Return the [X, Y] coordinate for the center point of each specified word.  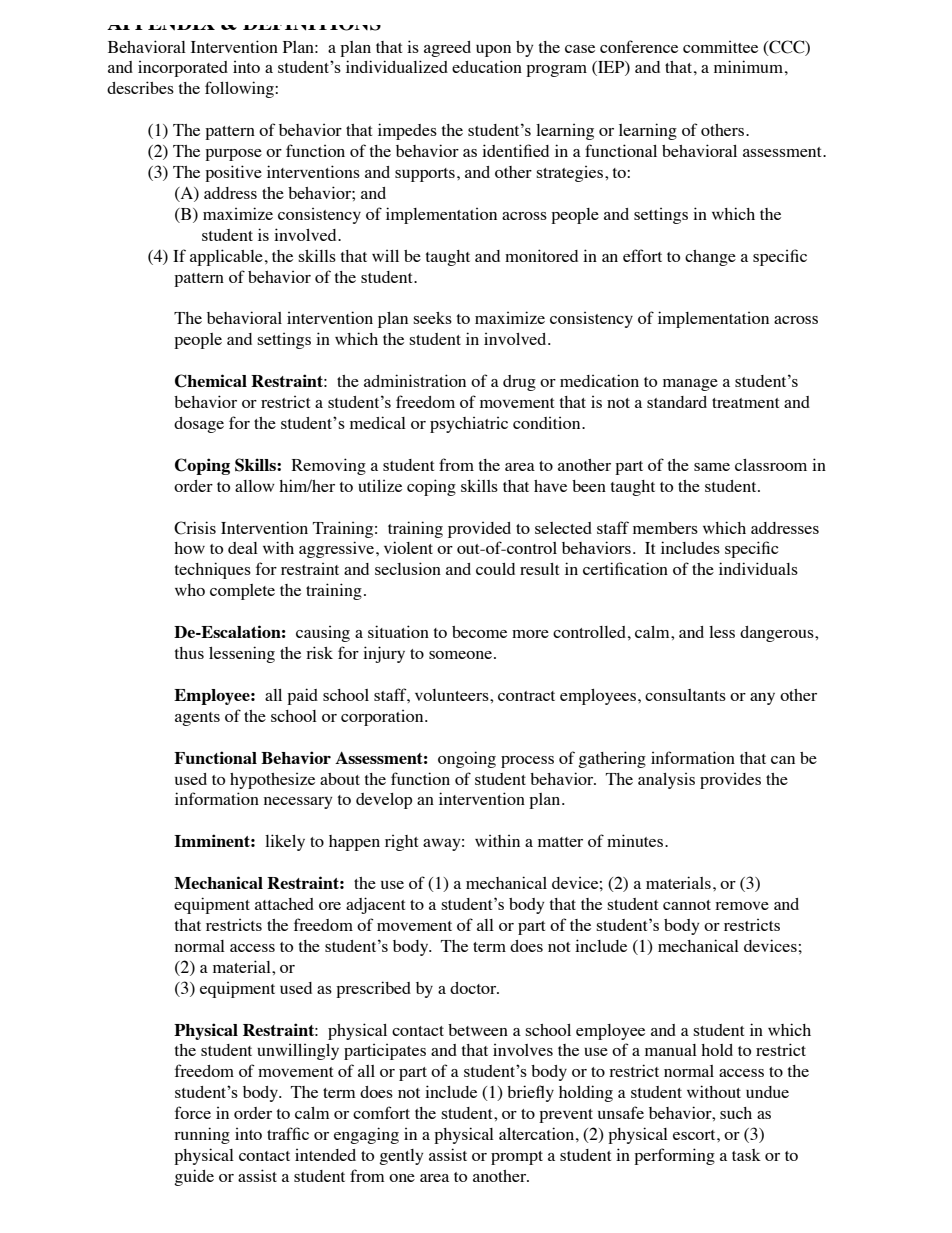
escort [695, 1135]
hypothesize [272, 781]
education [487, 66]
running [202, 1135]
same [712, 467]
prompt [517, 1158]
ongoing [467, 759]
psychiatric [469, 425]
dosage [199, 425]
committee [720, 47]
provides [730, 781]
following [240, 89]
